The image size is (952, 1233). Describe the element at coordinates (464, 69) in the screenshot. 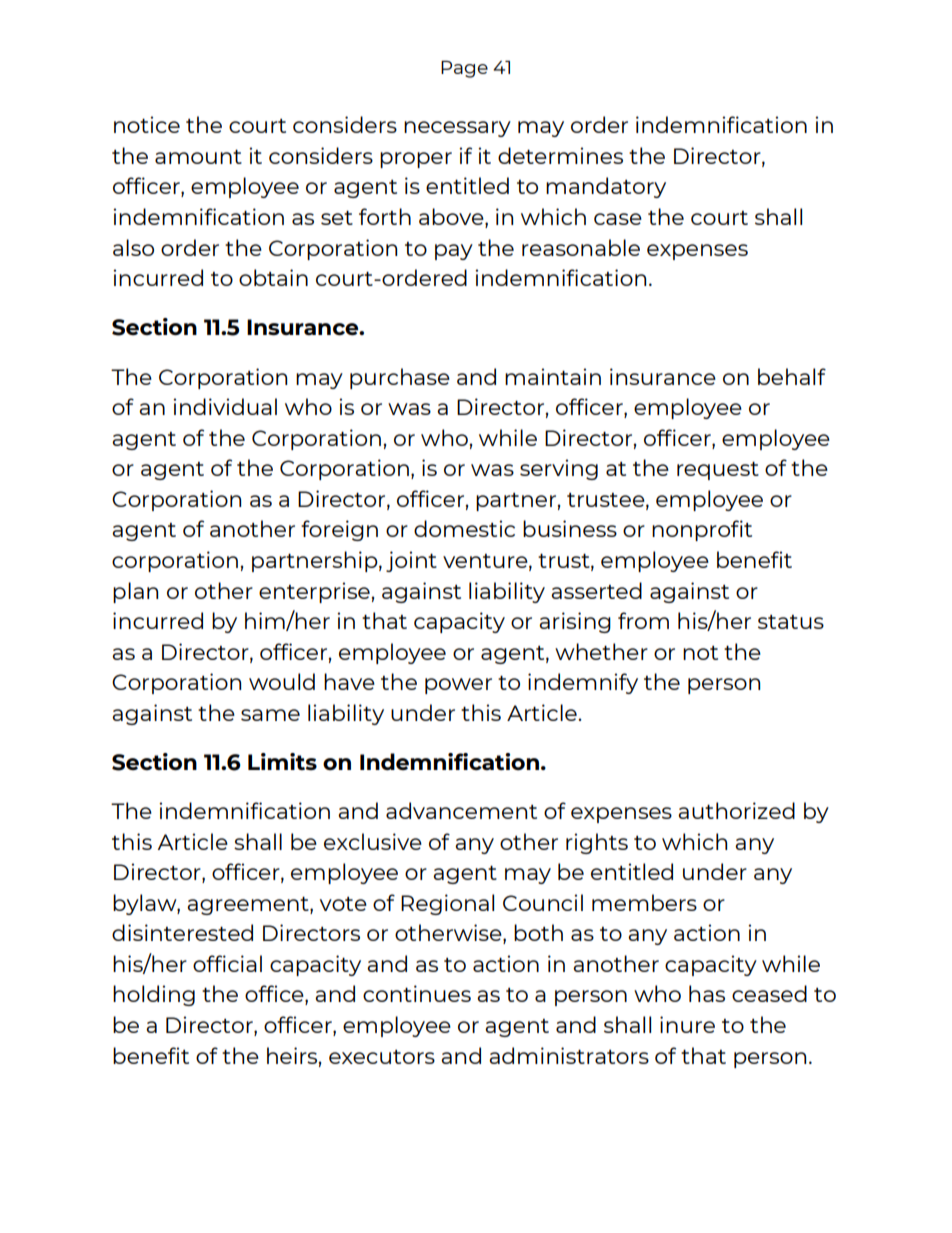

I see `Page` at that location.
